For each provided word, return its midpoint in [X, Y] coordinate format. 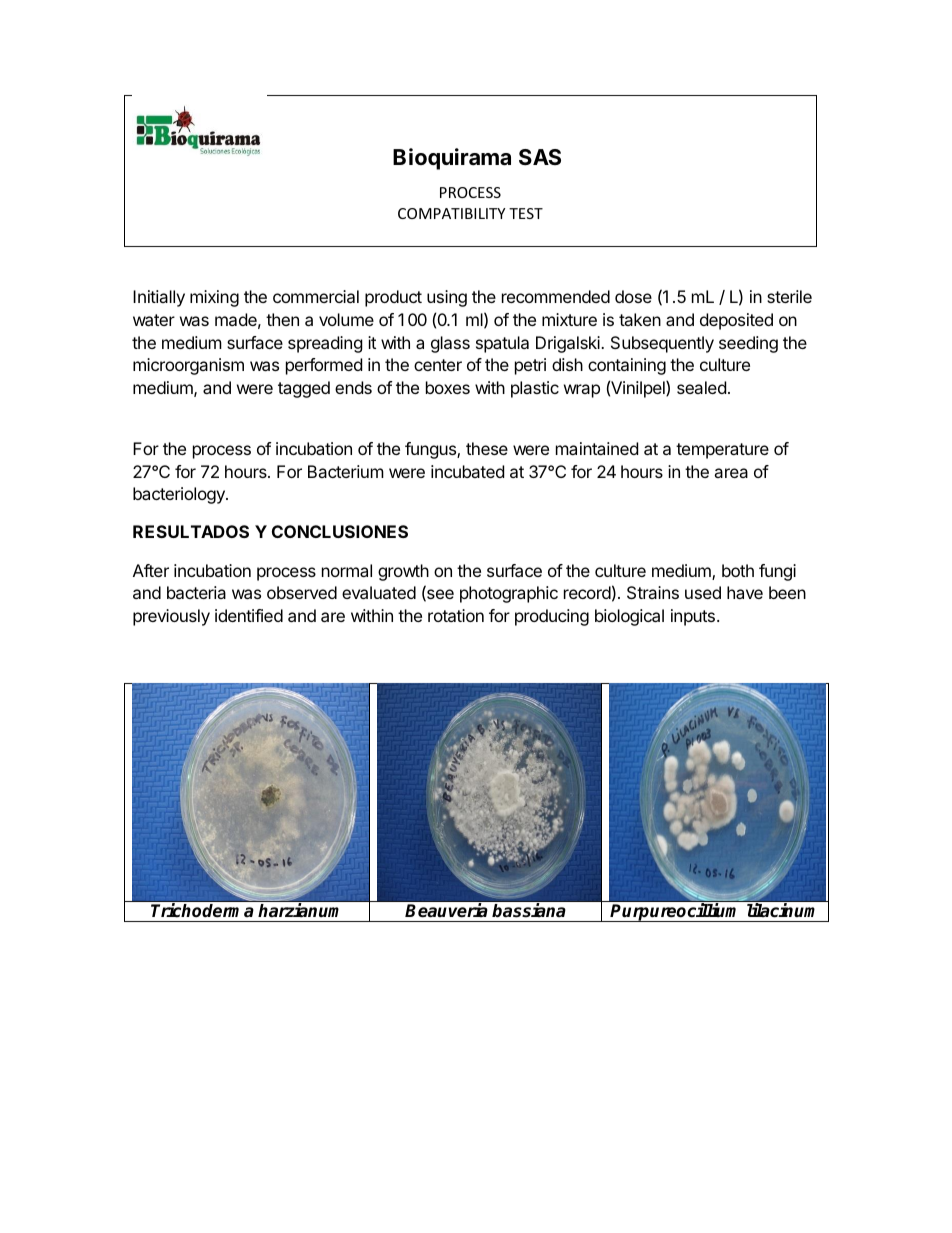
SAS [540, 157]
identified [249, 615]
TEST [526, 213]
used [703, 592]
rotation [456, 615]
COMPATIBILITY [451, 213]
